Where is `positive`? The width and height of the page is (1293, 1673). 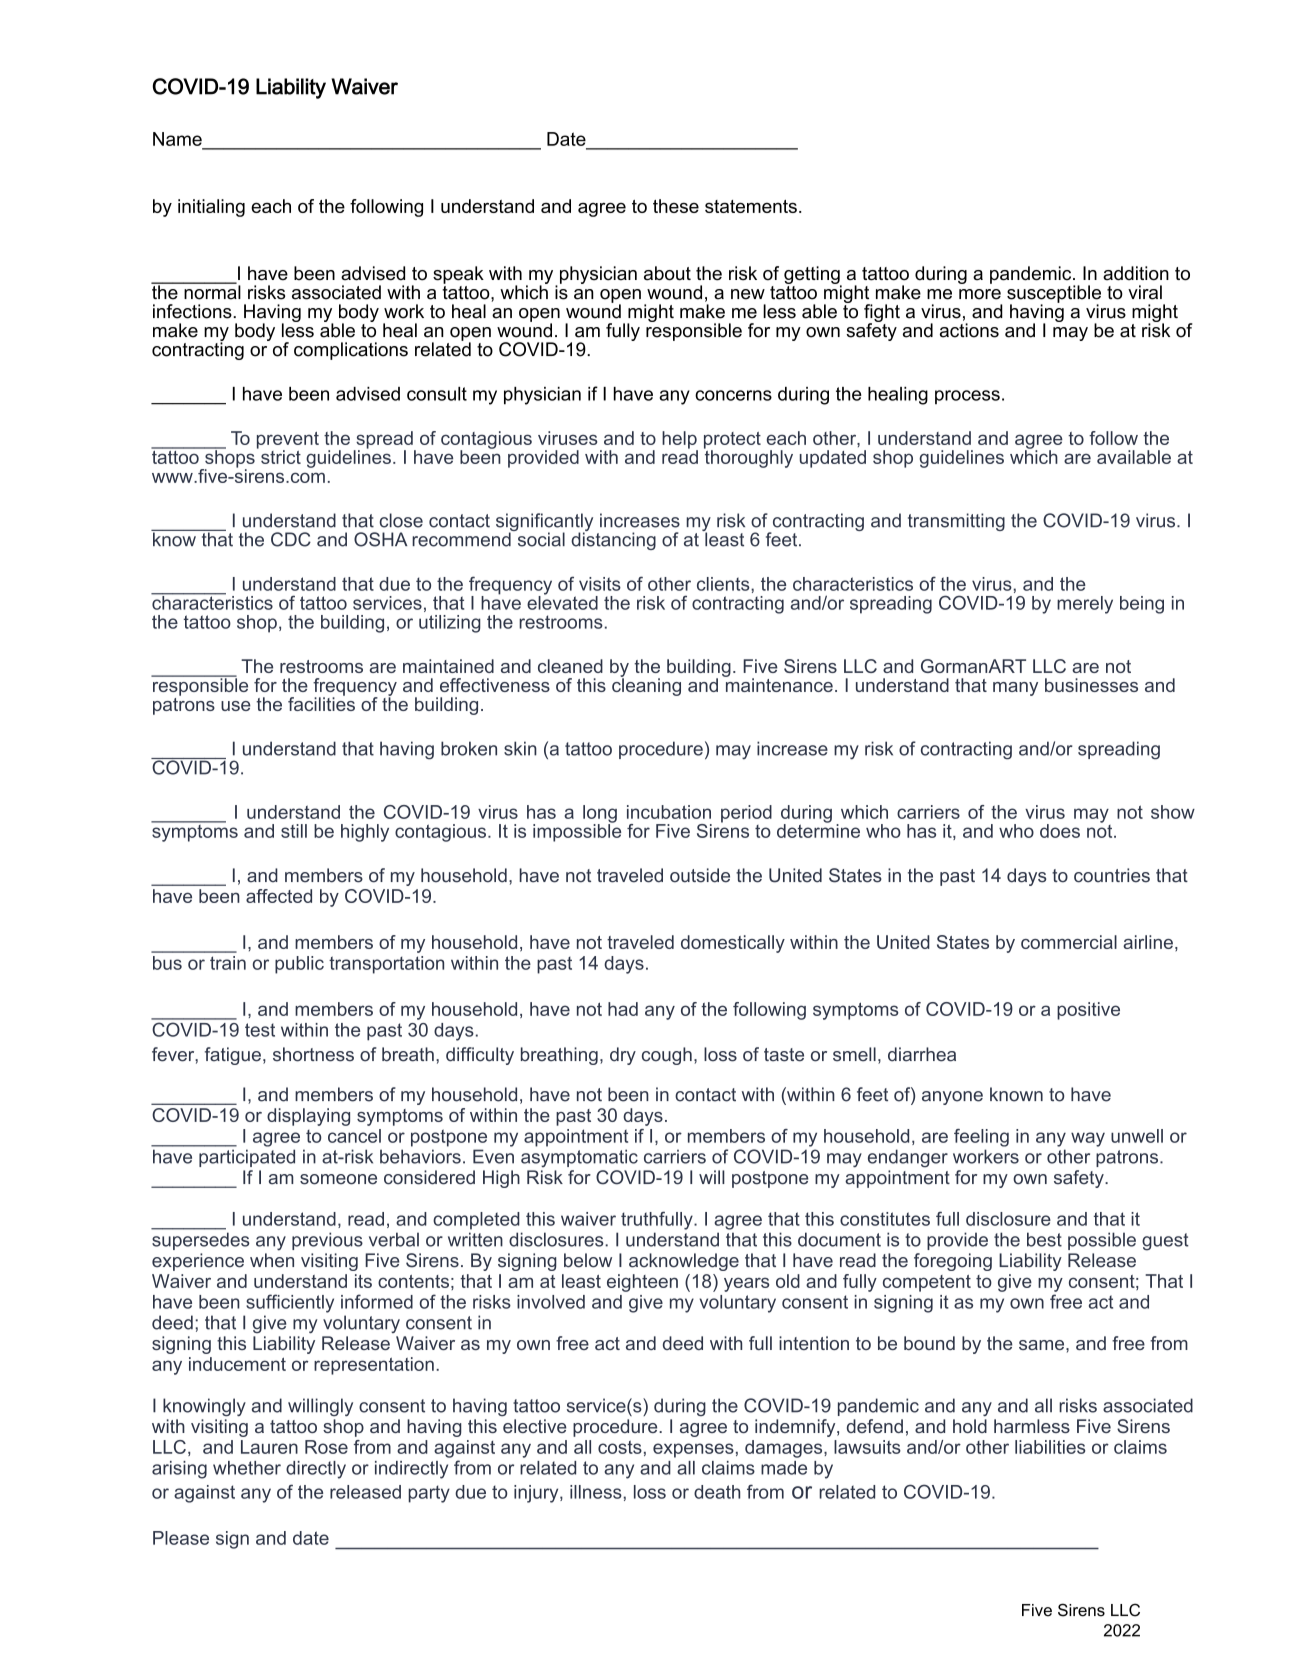
positive is located at coordinates (1088, 1011).
